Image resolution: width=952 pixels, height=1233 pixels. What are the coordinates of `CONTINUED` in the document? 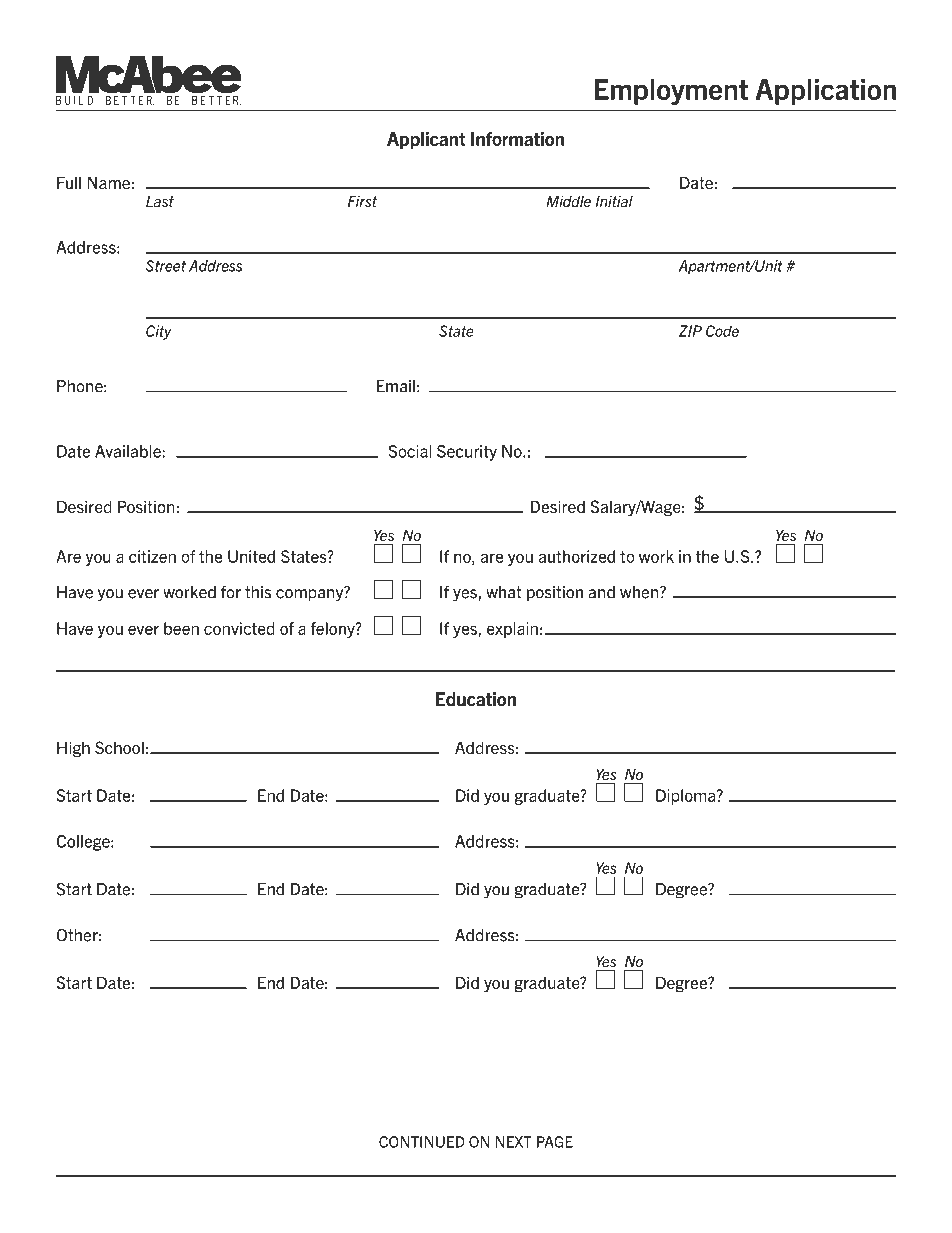 It's located at (422, 1142).
